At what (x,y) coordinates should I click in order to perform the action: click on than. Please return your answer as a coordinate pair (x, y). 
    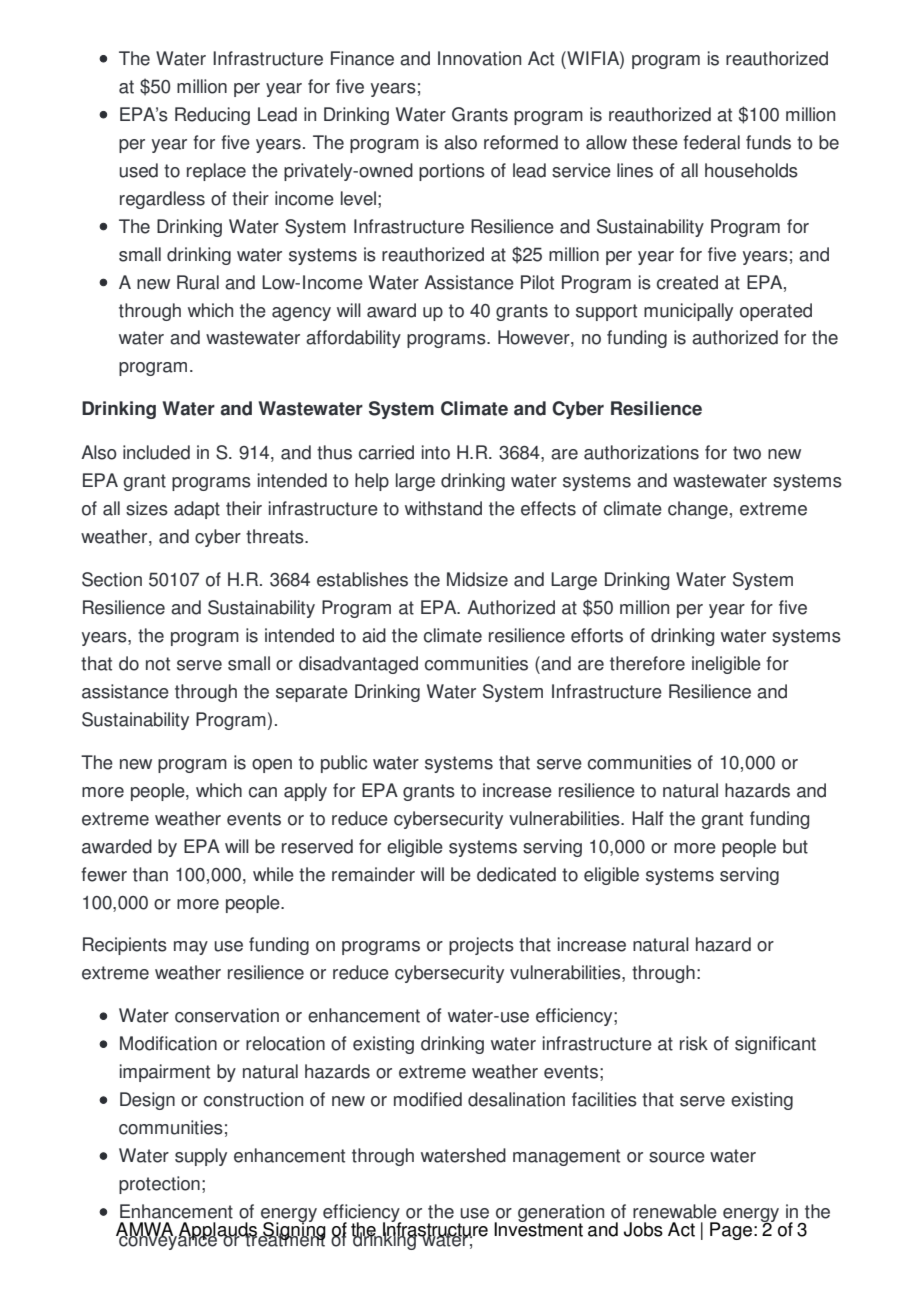
    Looking at the image, I should click on (150, 874).
